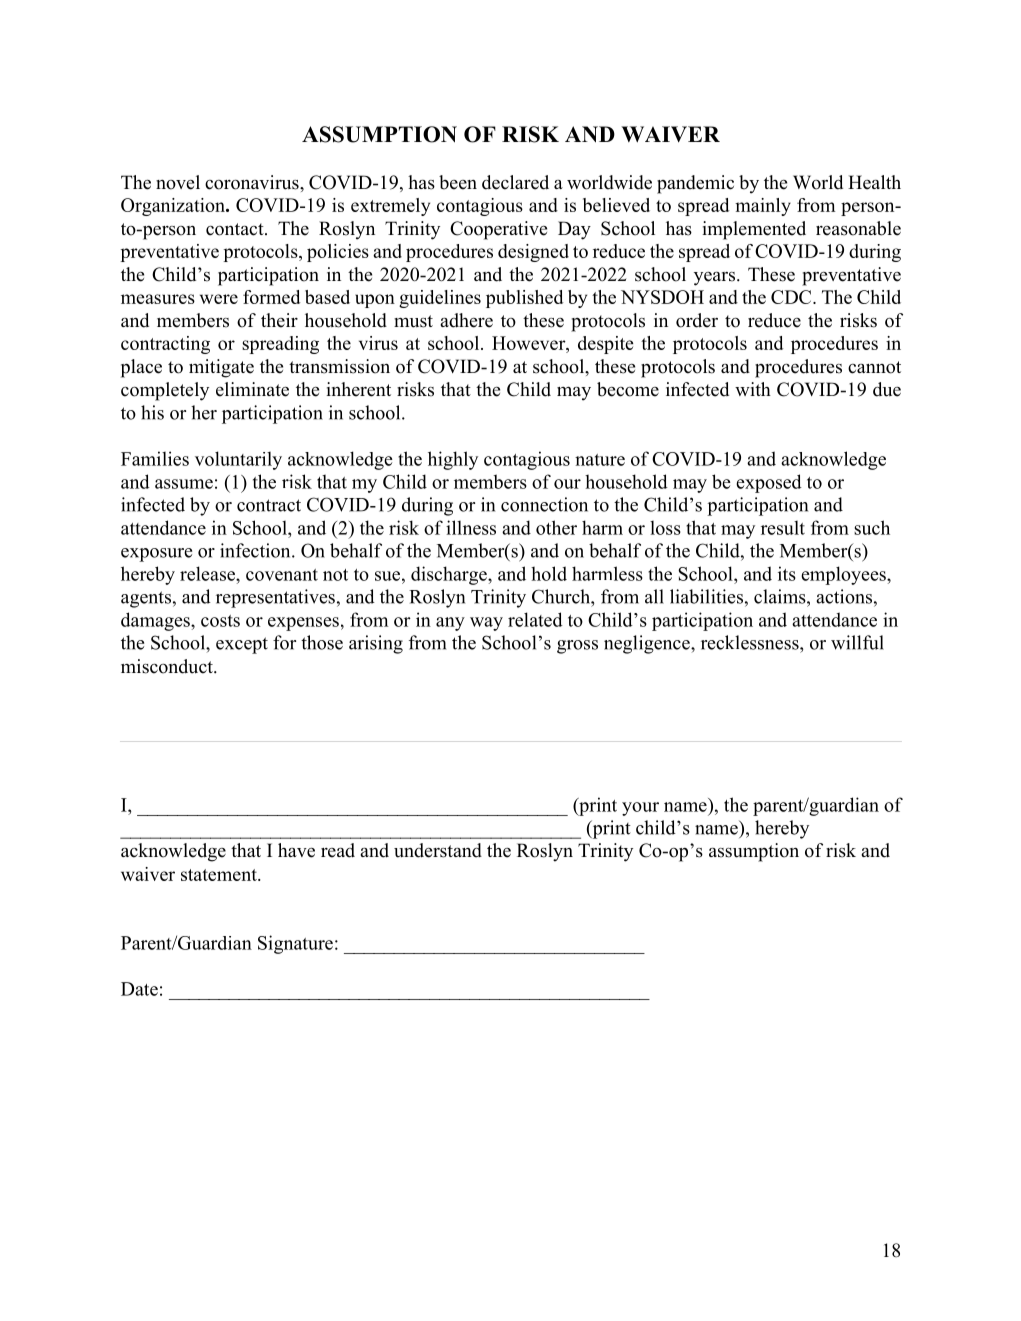 The width and height of the document is (1021, 1321). Describe the element at coordinates (450, 575) in the document. I see `discharge` at that location.
